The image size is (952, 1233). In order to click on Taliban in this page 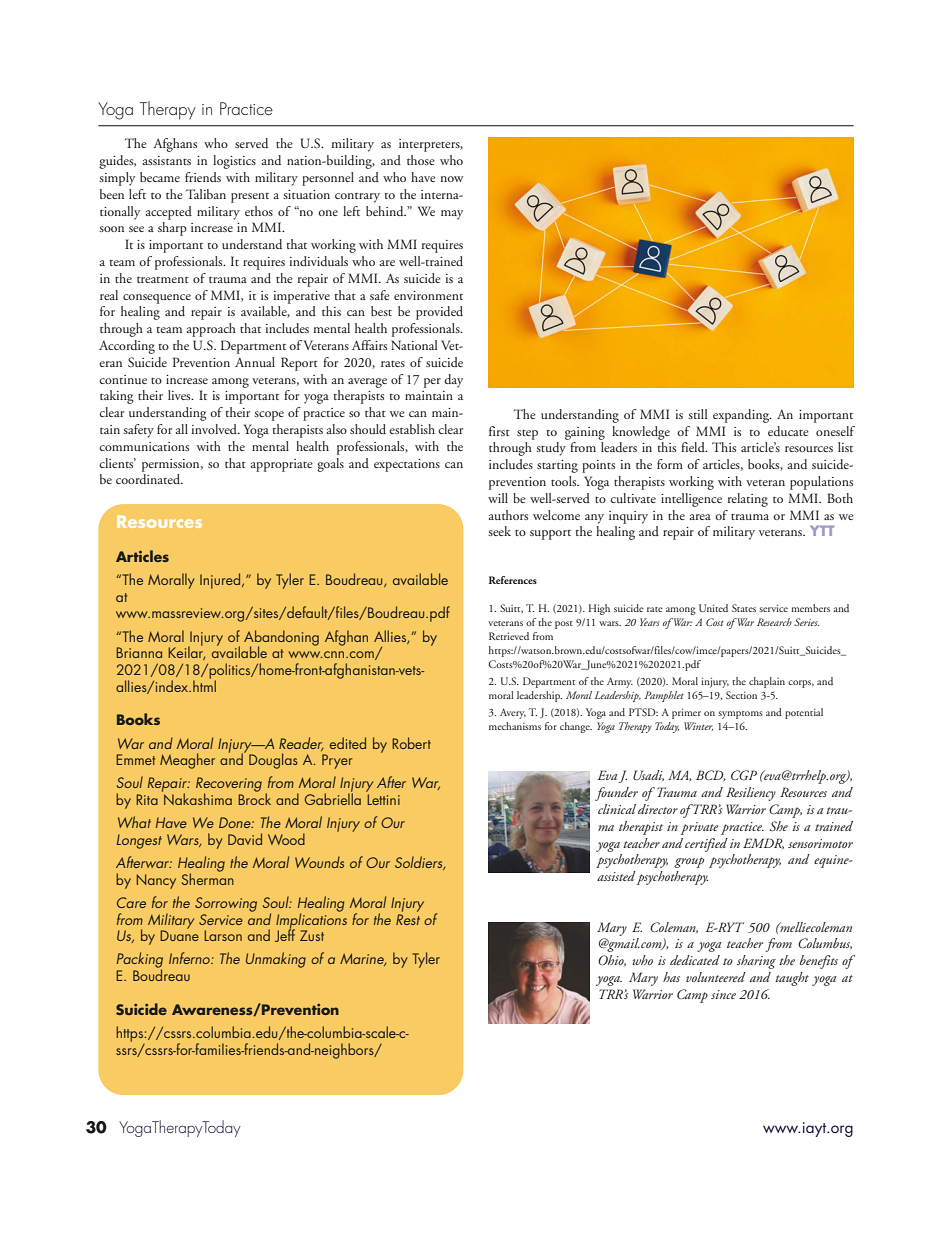, I will do `click(206, 194)`.
